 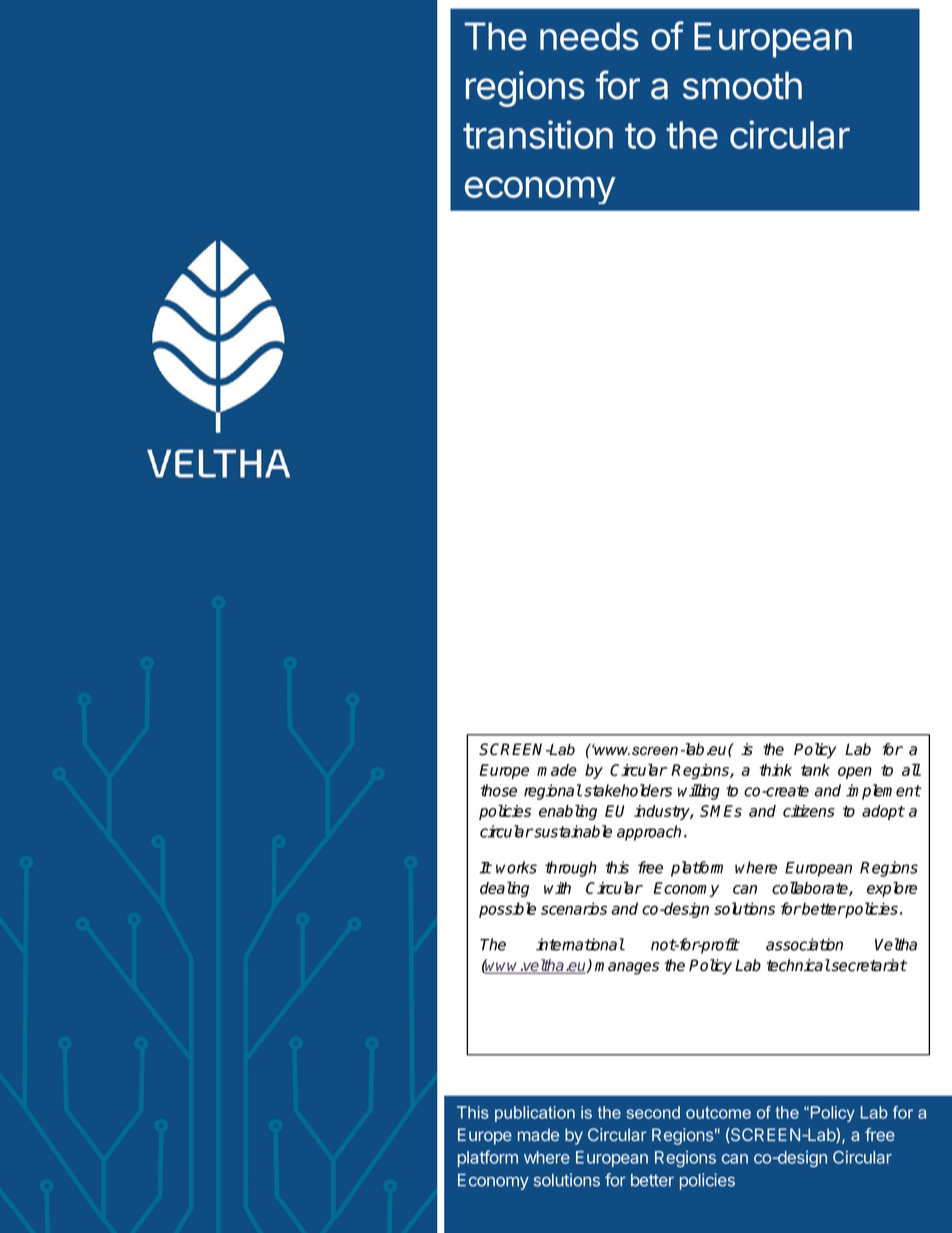 I want to click on implement, so click(x=883, y=792).
